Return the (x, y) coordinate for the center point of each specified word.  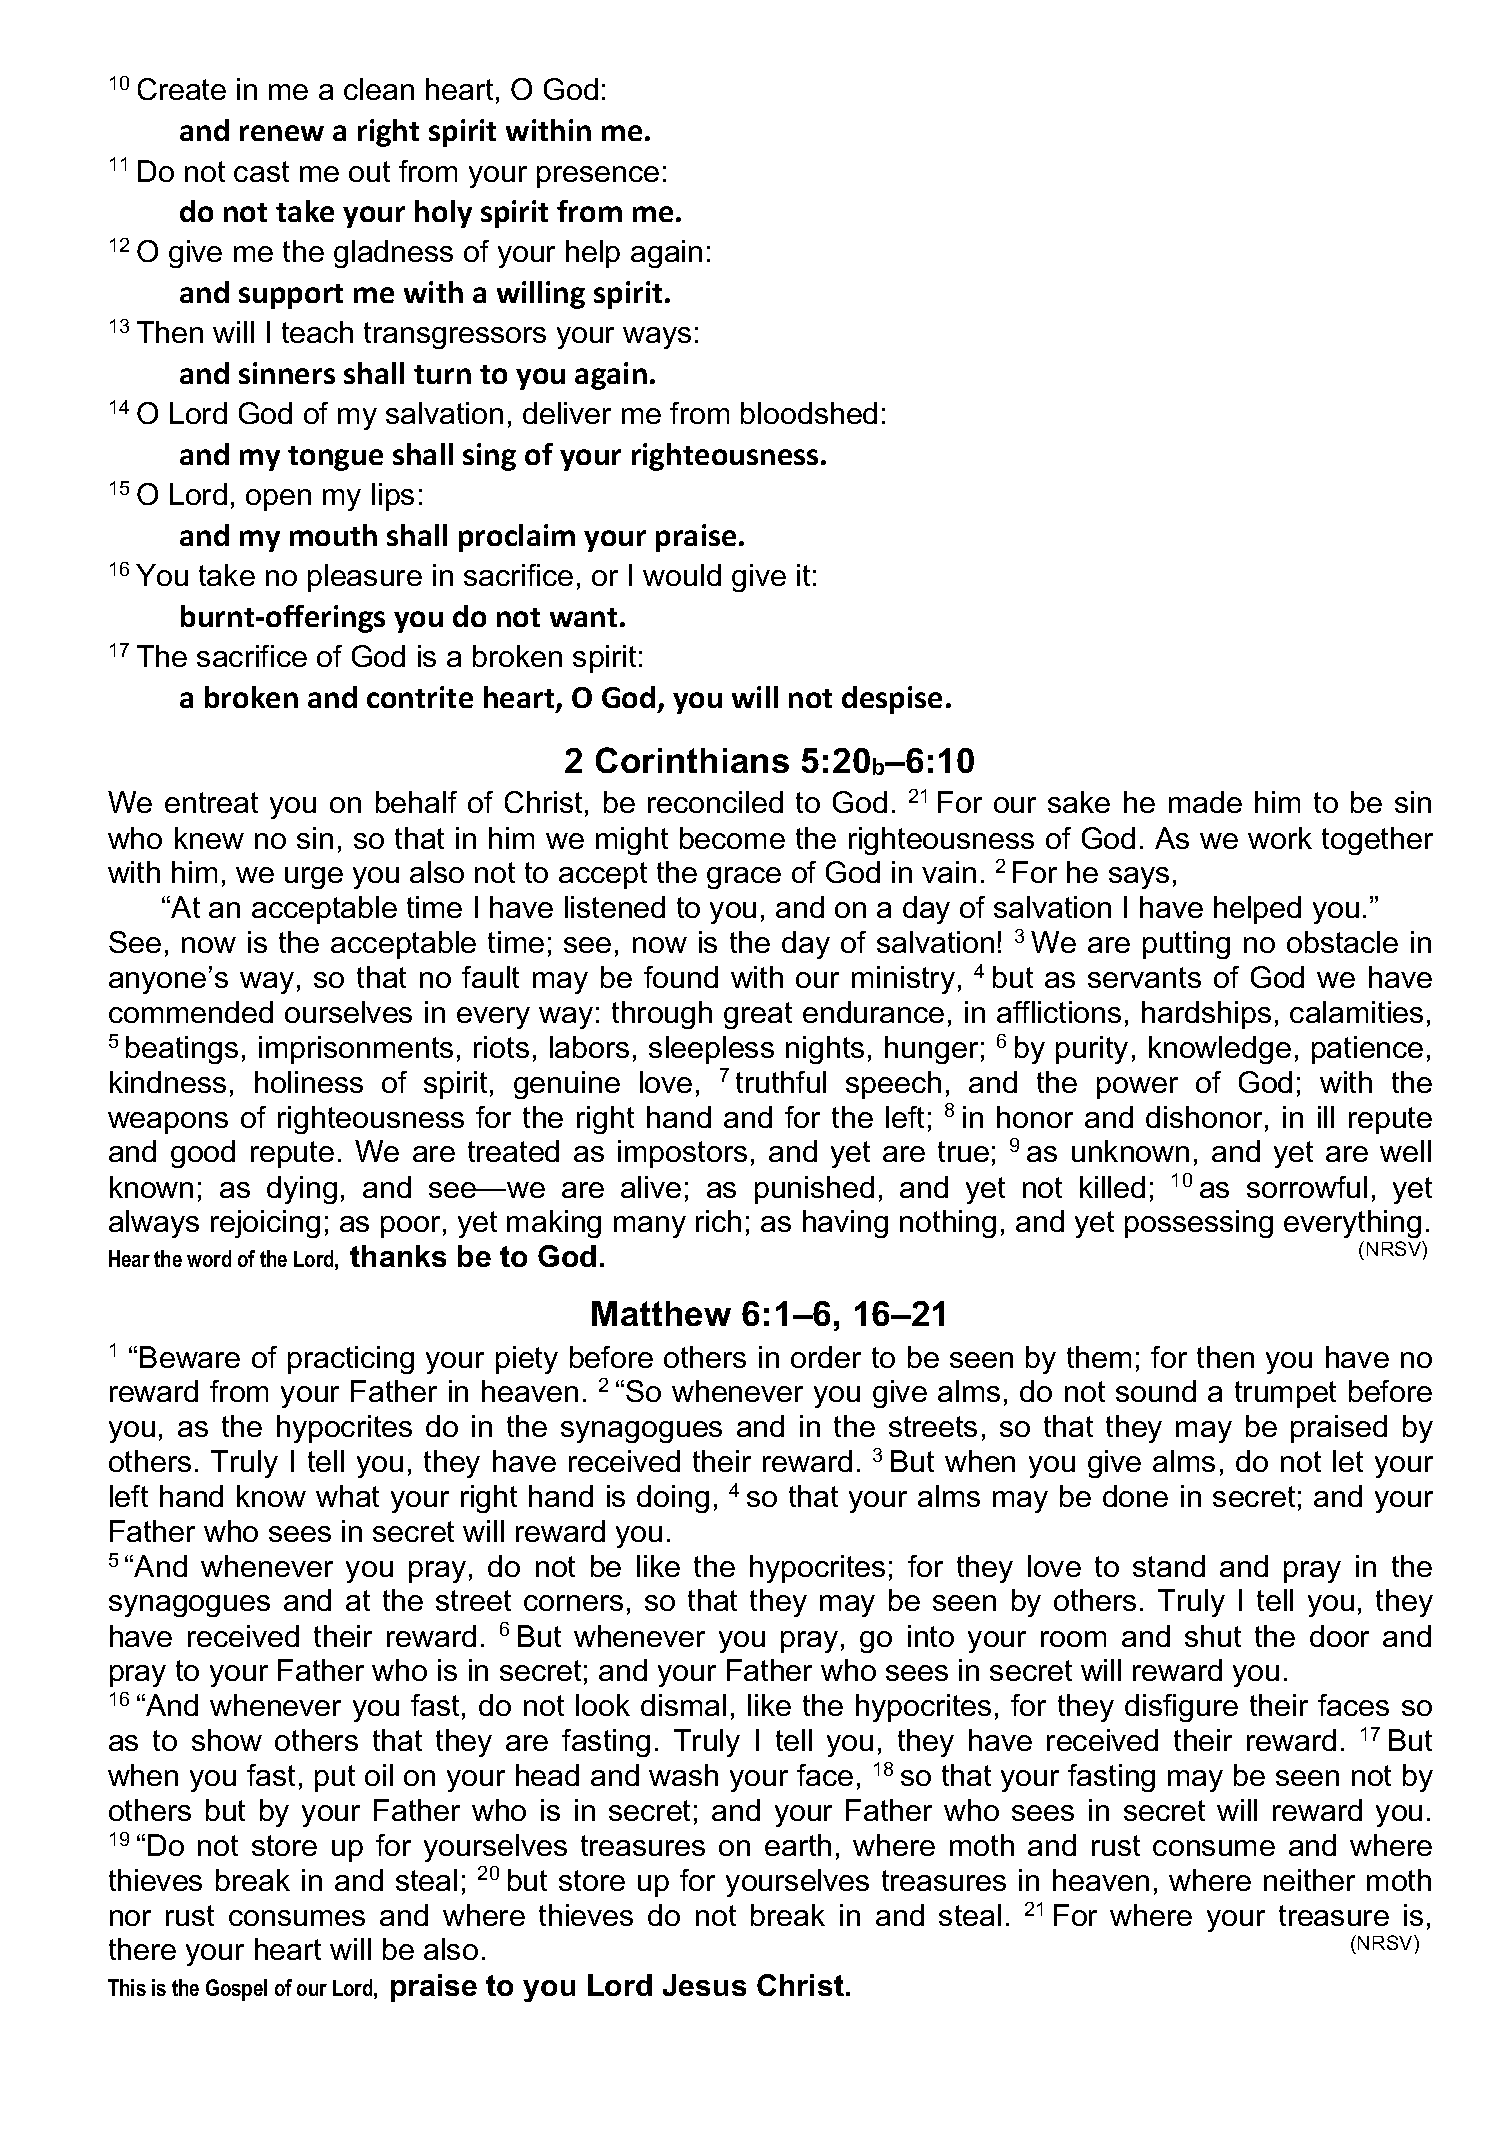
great (758, 1015)
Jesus (704, 1985)
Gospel (236, 1990)
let (1348, 1461)
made (1205, 802)
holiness (309, 1082)
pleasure (365, 578)
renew (282, 133)
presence (598, 177)
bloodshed (809, 413)
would (682, 575)
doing (673, 1499)
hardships (1206, 1015)
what (347, 1496)
